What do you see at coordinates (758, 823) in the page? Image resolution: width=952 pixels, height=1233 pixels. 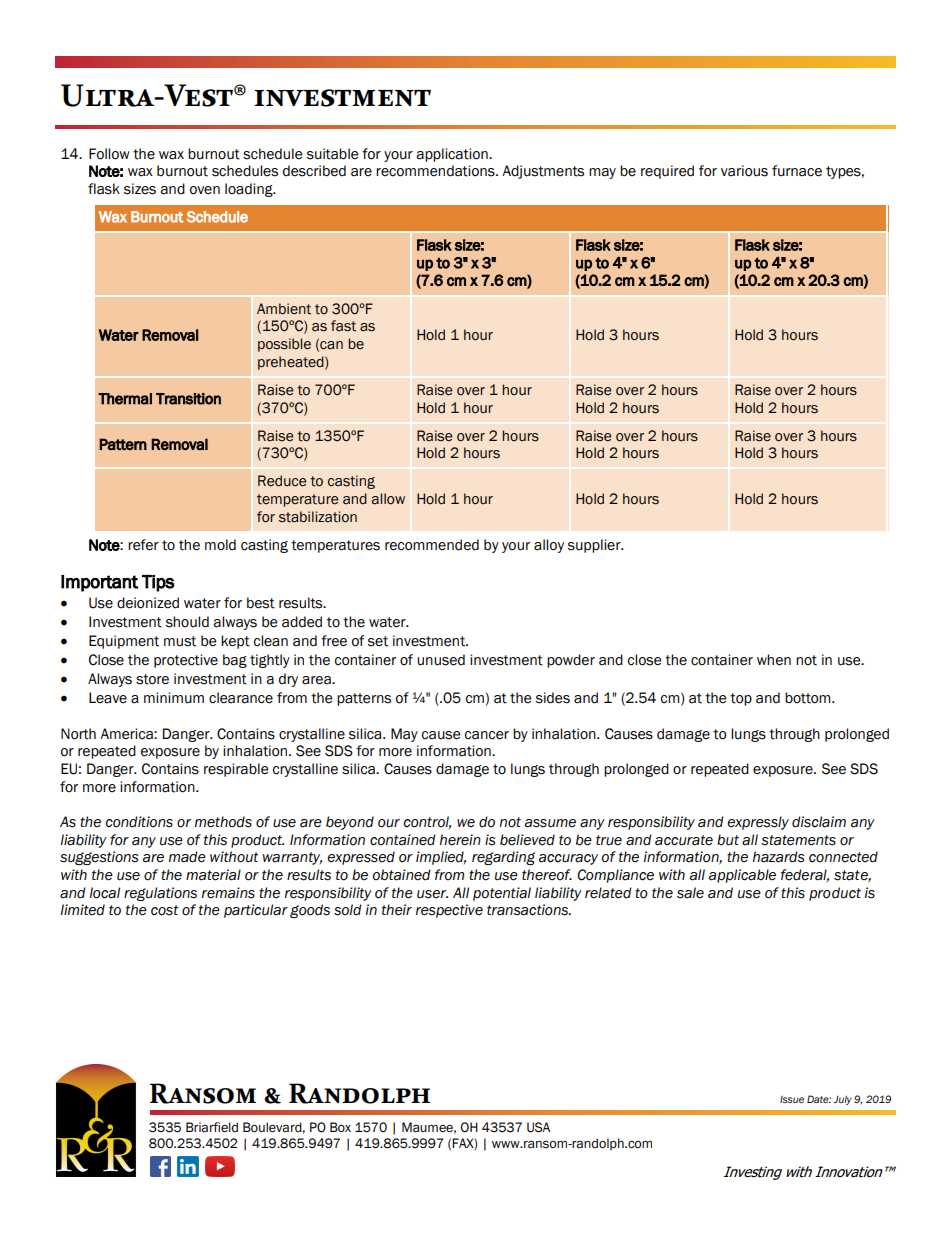 I see `expressly` at bounding box center [758, 823].
